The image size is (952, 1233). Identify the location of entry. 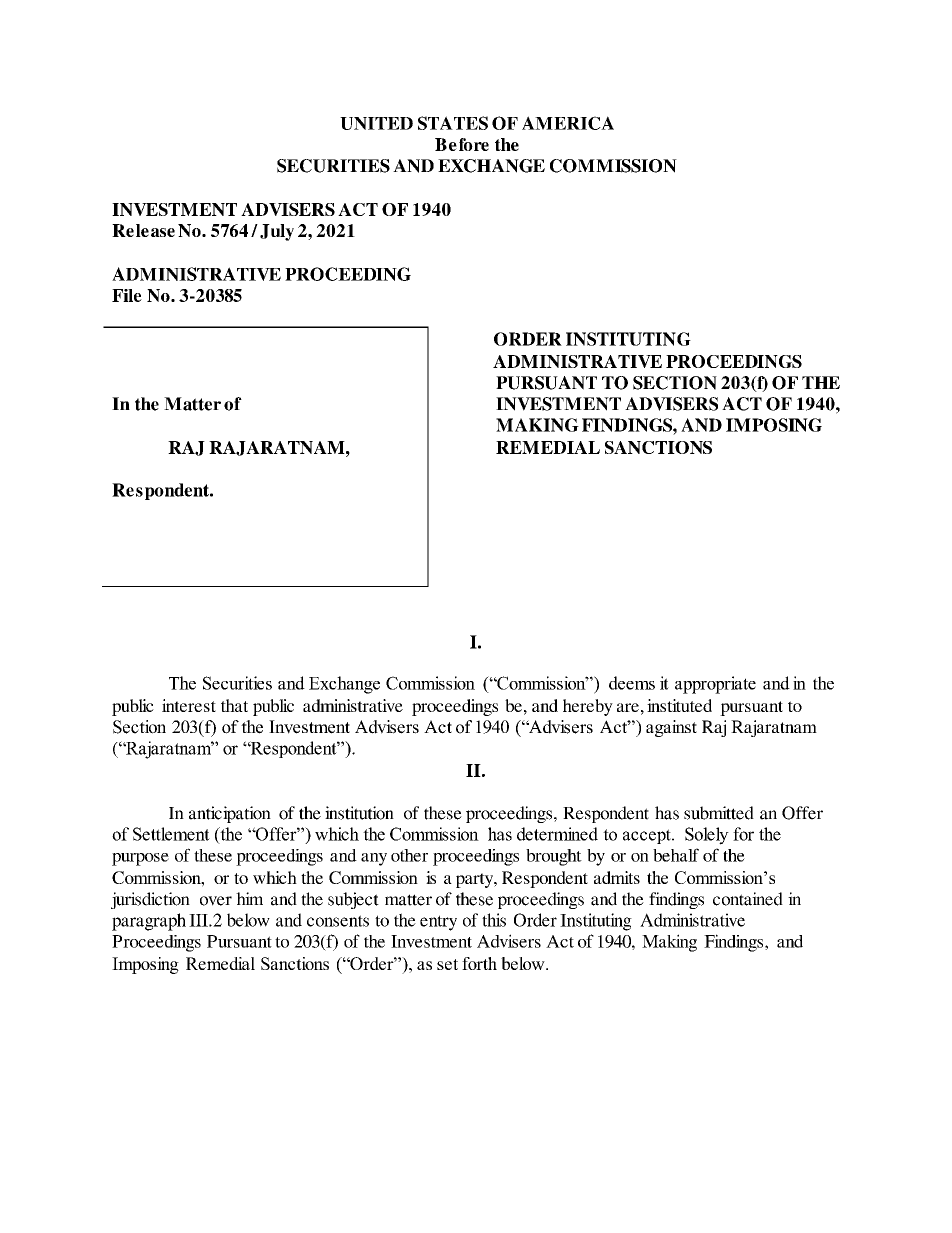
(438, 923).
